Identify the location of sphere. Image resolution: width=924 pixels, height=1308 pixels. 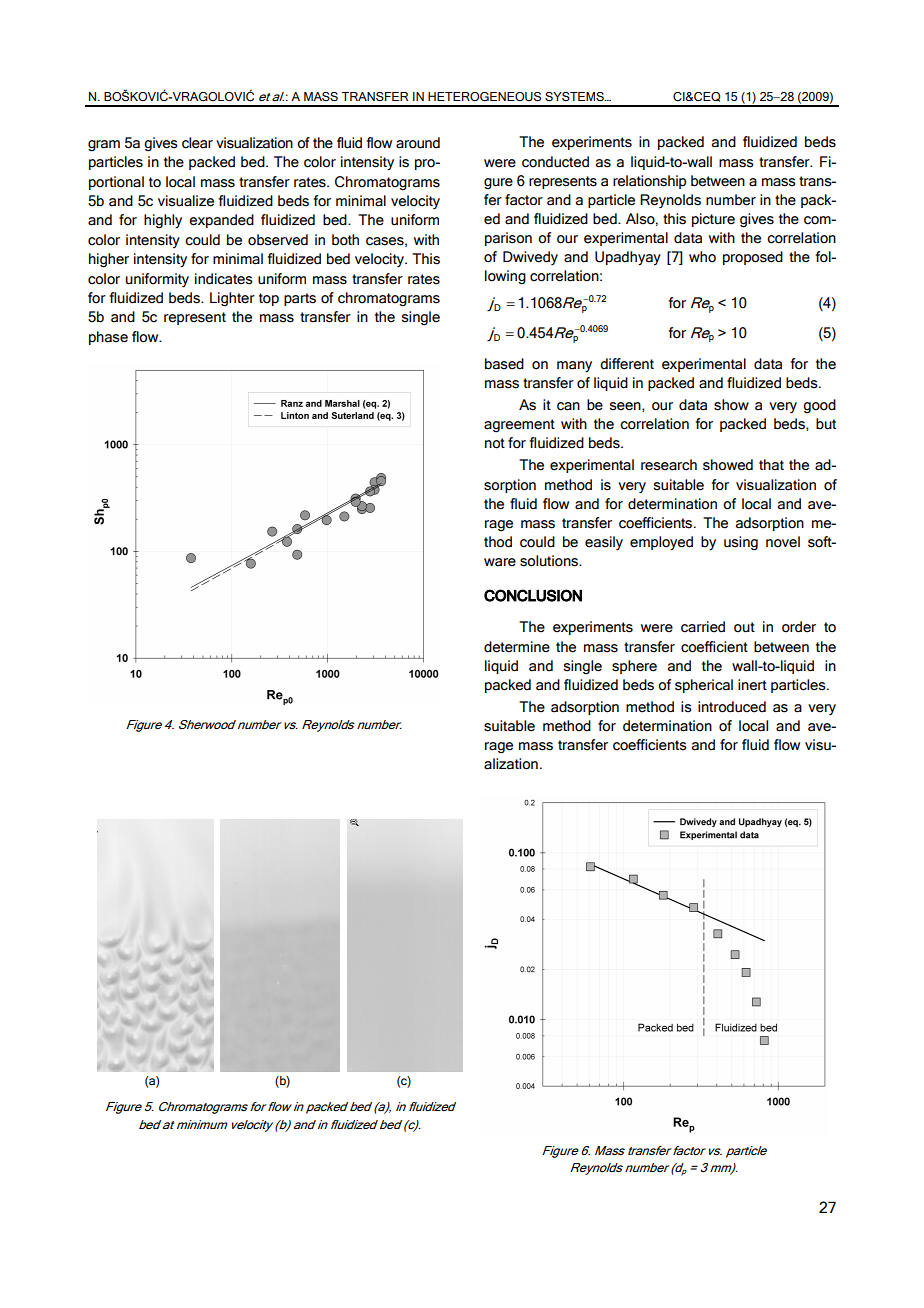
(634, 667).
